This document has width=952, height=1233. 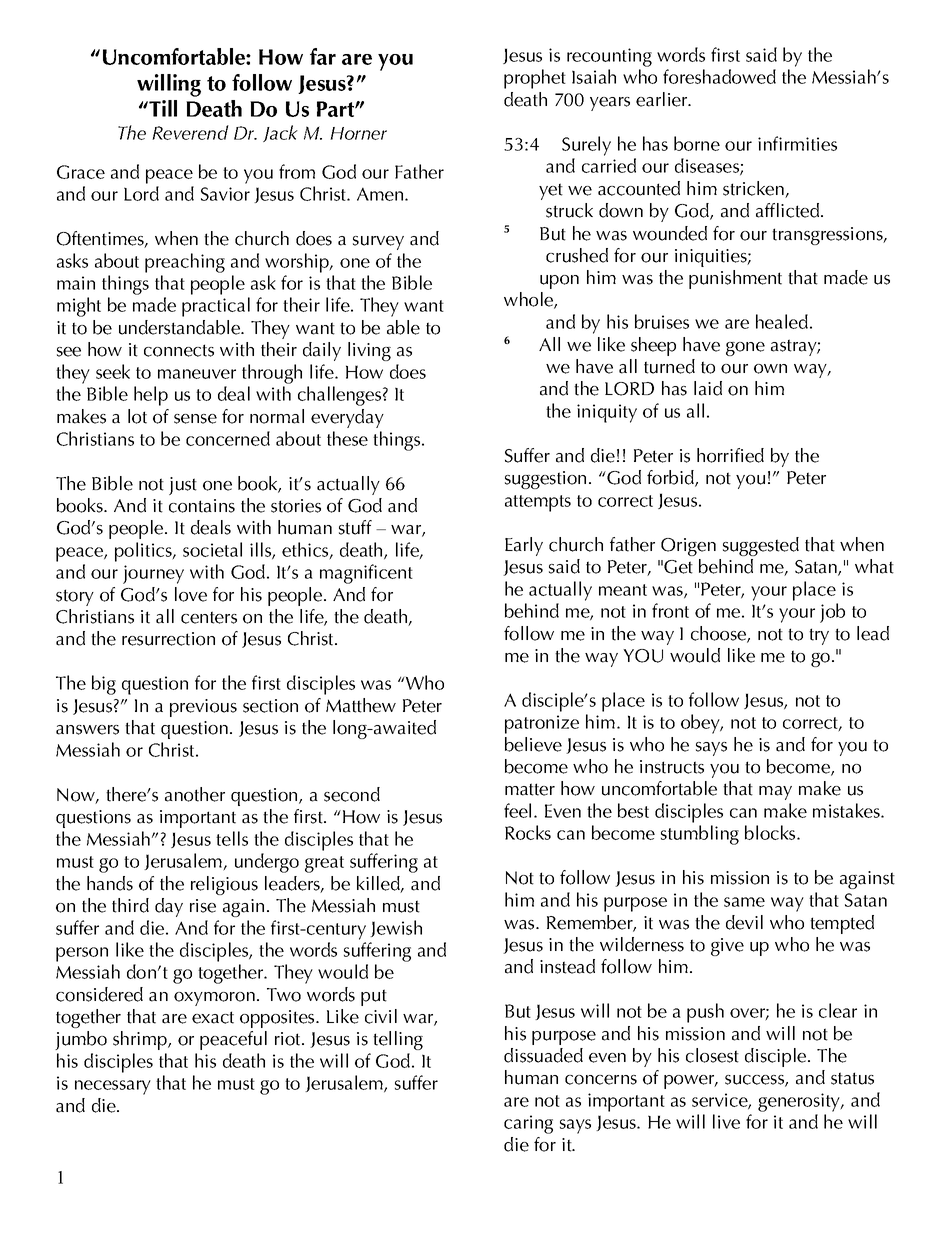 I want to click on love, so click(x=191, y=594).
